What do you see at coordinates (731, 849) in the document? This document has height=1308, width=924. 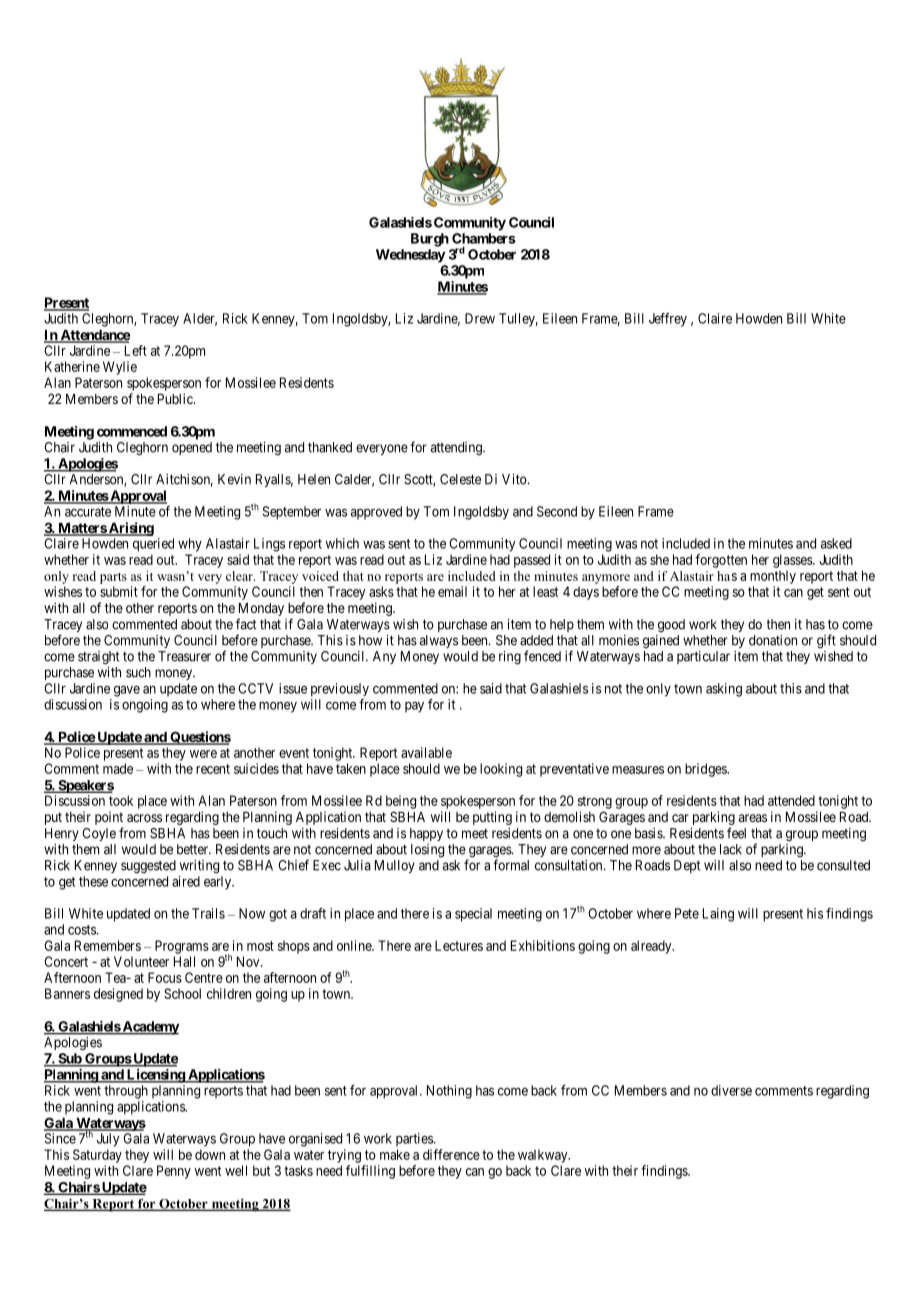 I see `lack` at bounding box center [731, 849].
